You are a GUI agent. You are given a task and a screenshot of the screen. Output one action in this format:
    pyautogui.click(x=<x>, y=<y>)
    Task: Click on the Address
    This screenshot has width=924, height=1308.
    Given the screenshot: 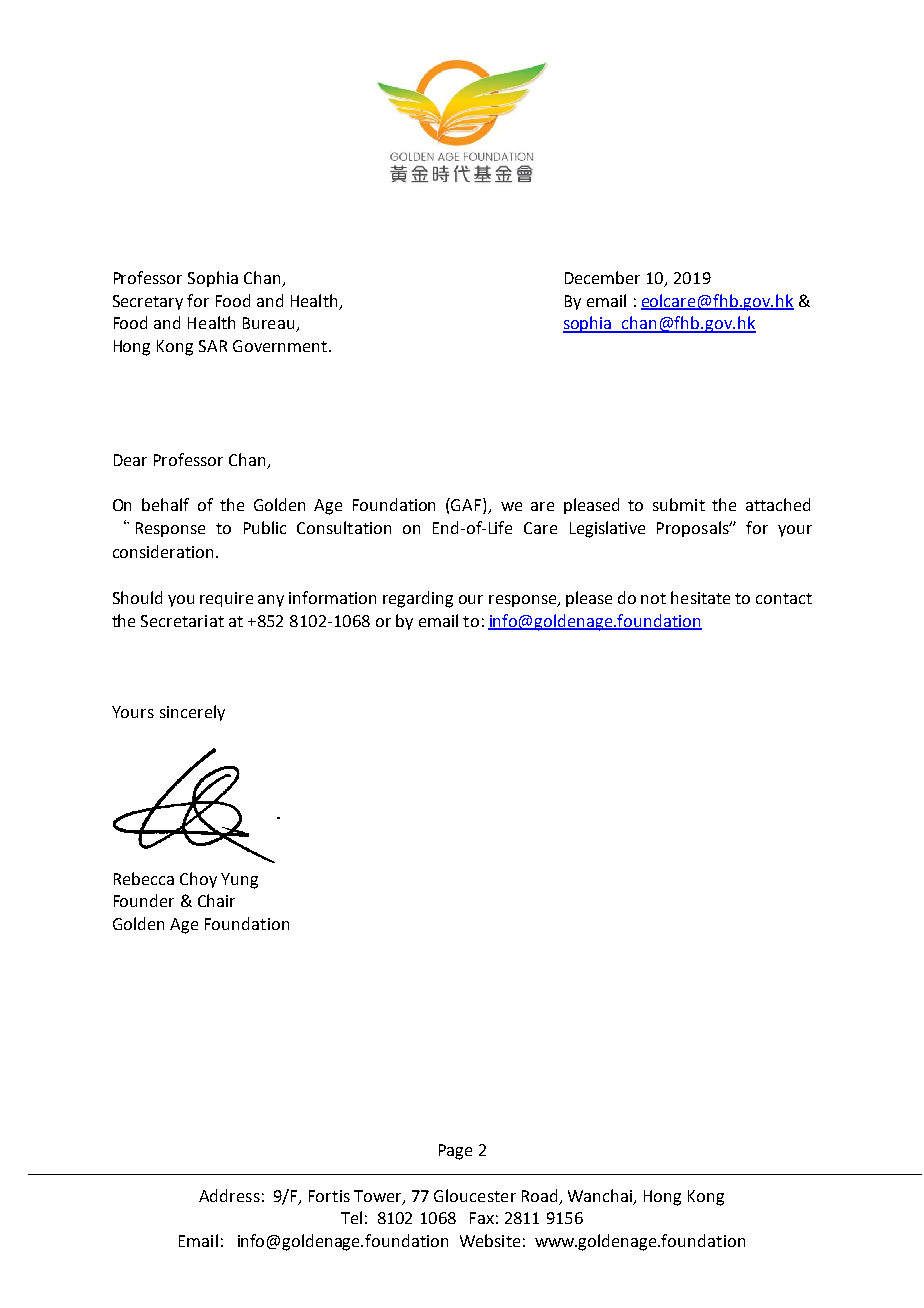 What is the action you would take?
    pyautogui.click(x=229, y=1195)
